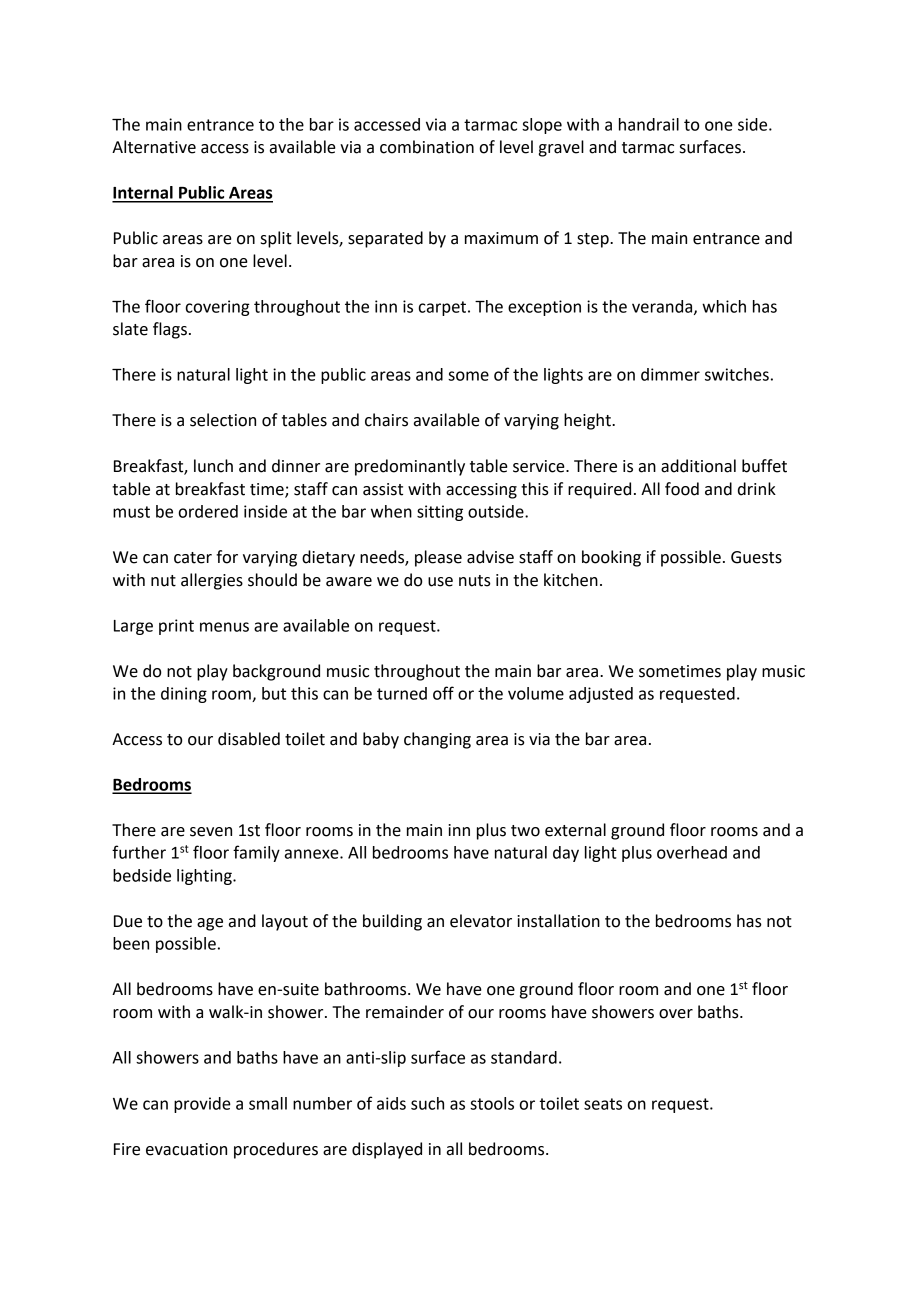 This document has width=924, height=1308. Describe the element at coordinates (223, 420) in the document. I see `selection` at that location.
